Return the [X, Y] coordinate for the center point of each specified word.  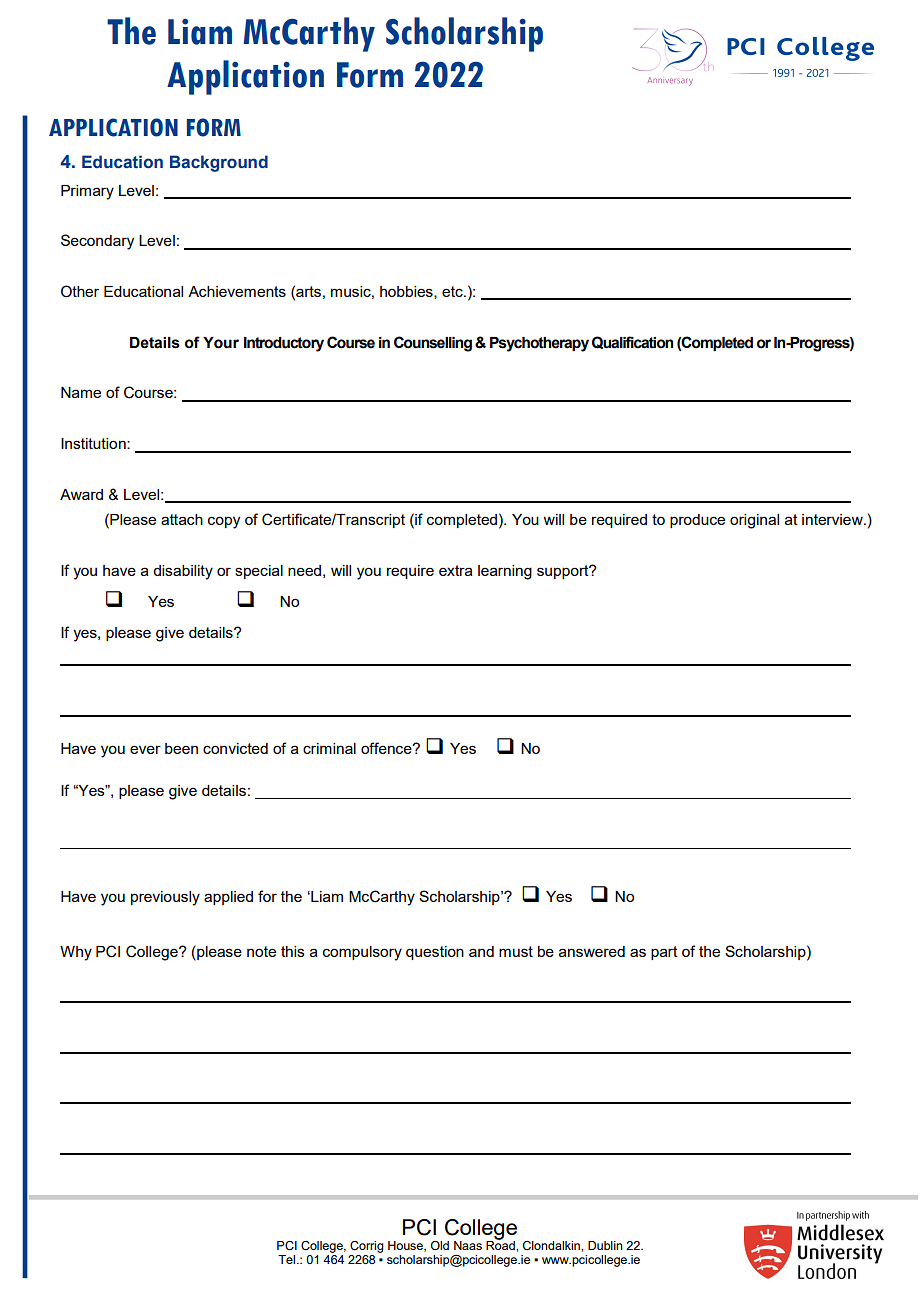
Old [440, 1245]
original [754, 521]
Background [219, 163]
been [181, 748]
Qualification [632, 342]
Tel [288, 1259]
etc [453, 291]
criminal [329, 748]
